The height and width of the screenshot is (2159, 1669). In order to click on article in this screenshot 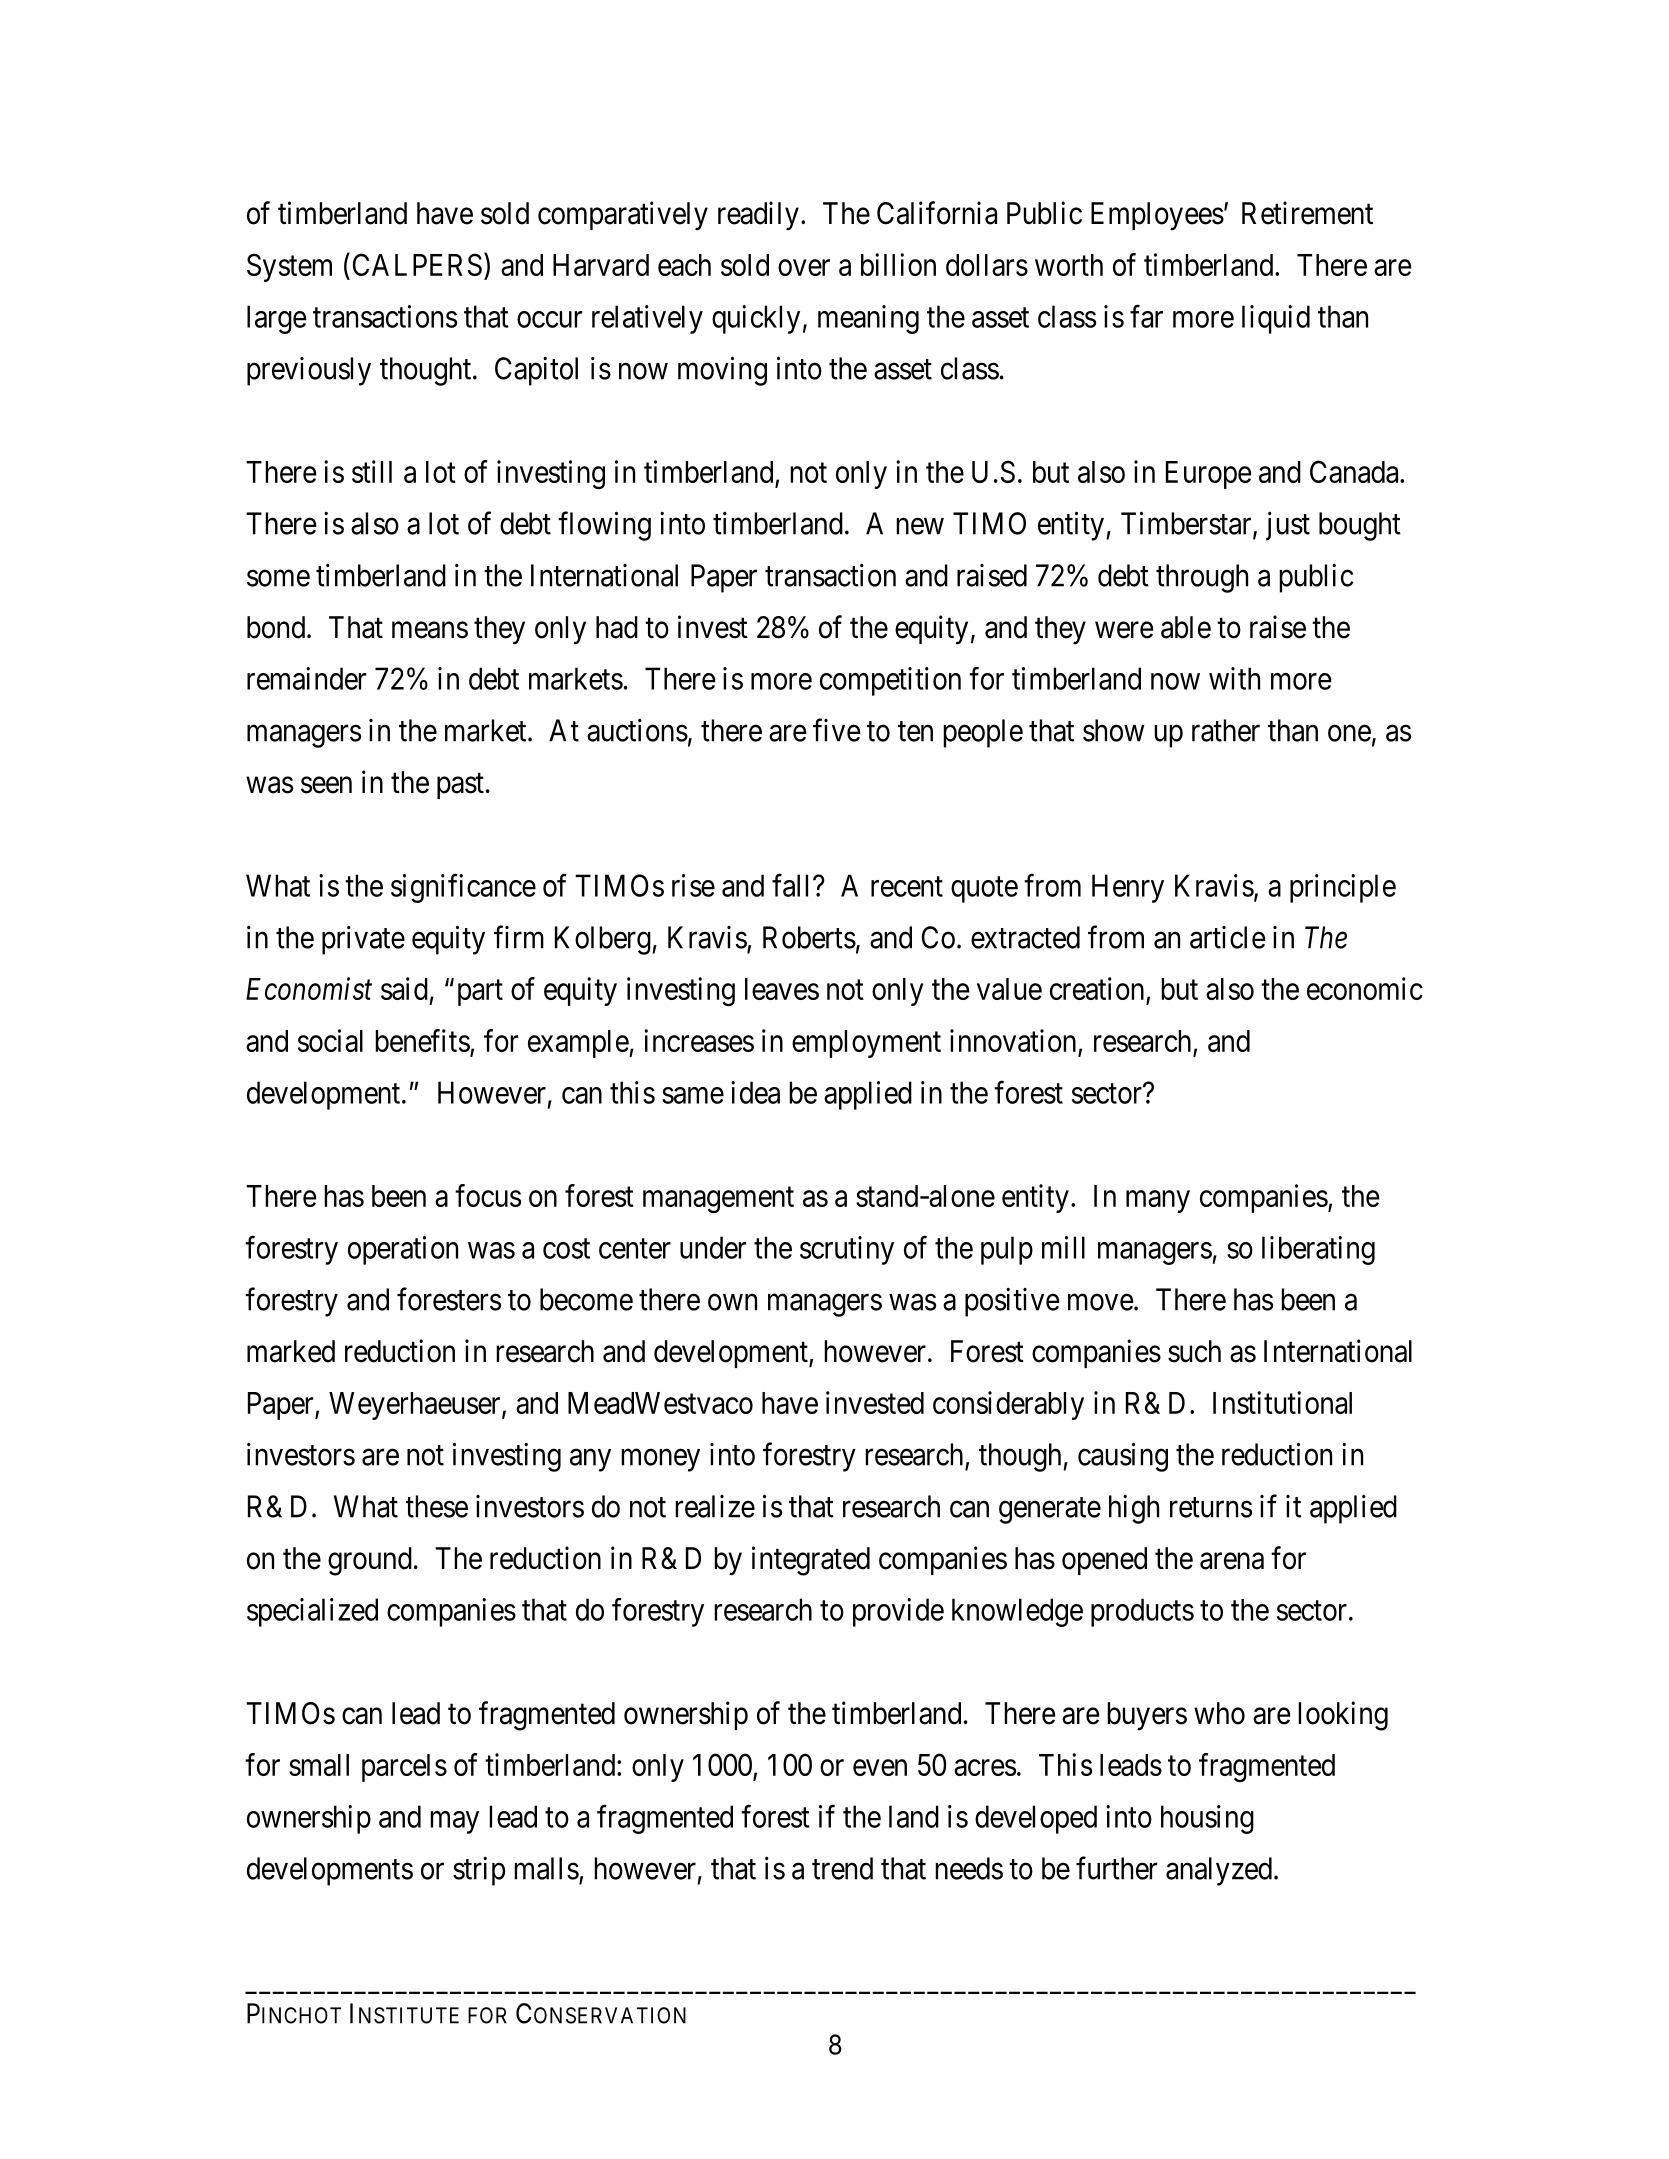, I will do `click(1228, 937)`.
